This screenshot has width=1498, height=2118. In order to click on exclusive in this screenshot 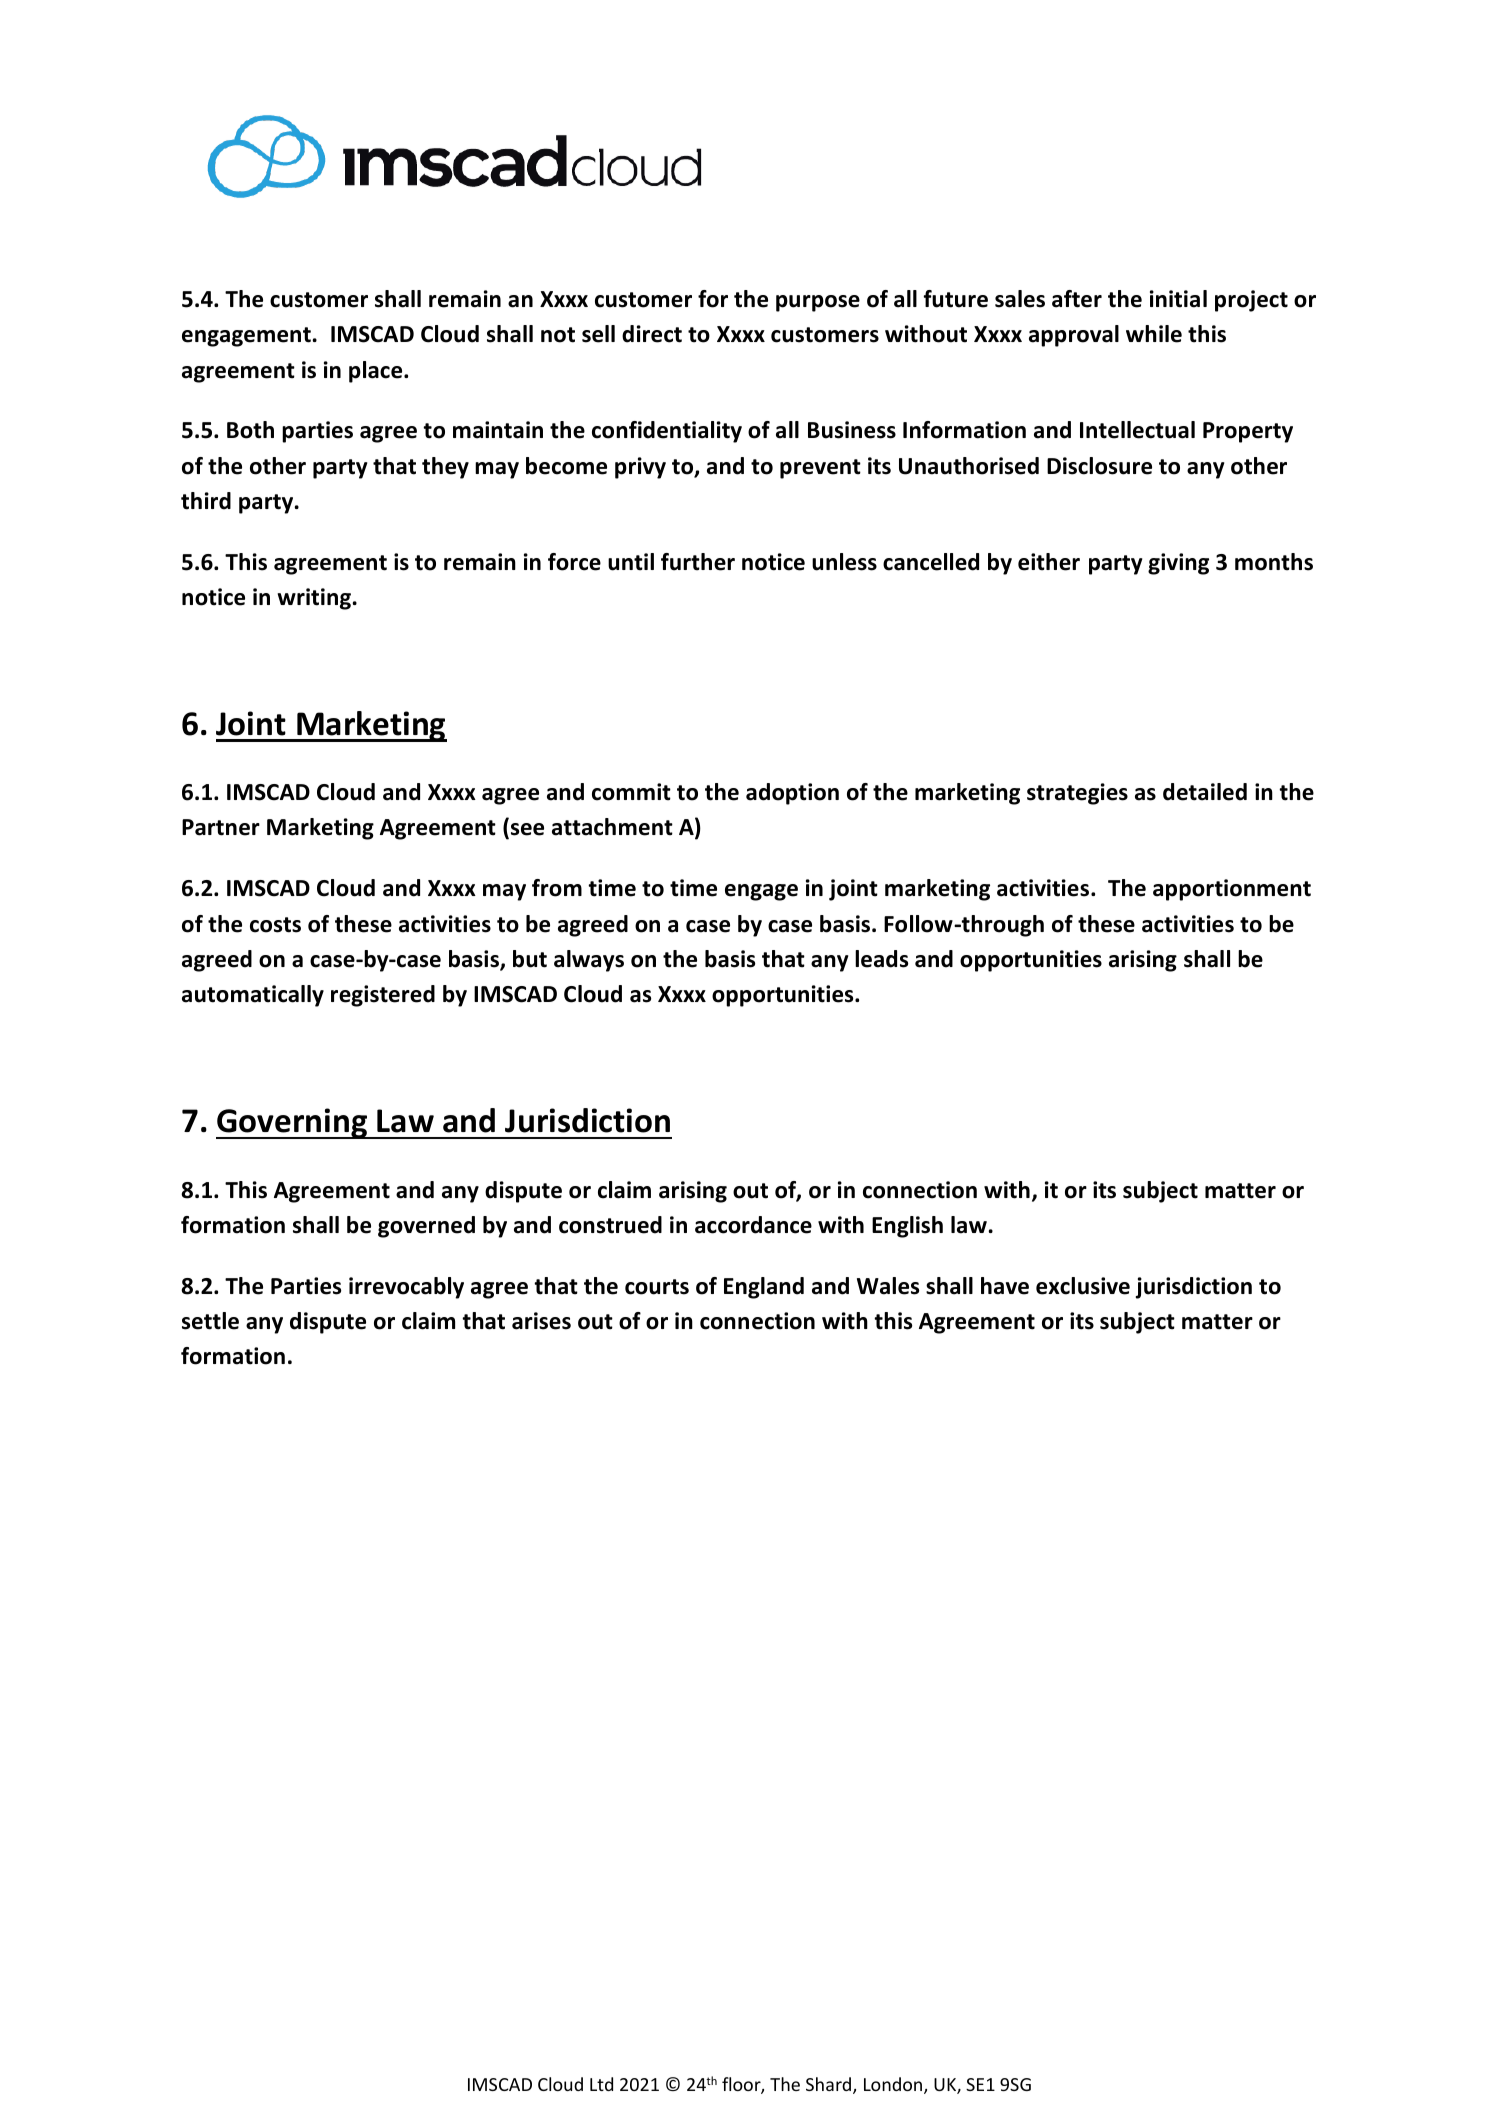, I will do `click(1083, 1286)`.
